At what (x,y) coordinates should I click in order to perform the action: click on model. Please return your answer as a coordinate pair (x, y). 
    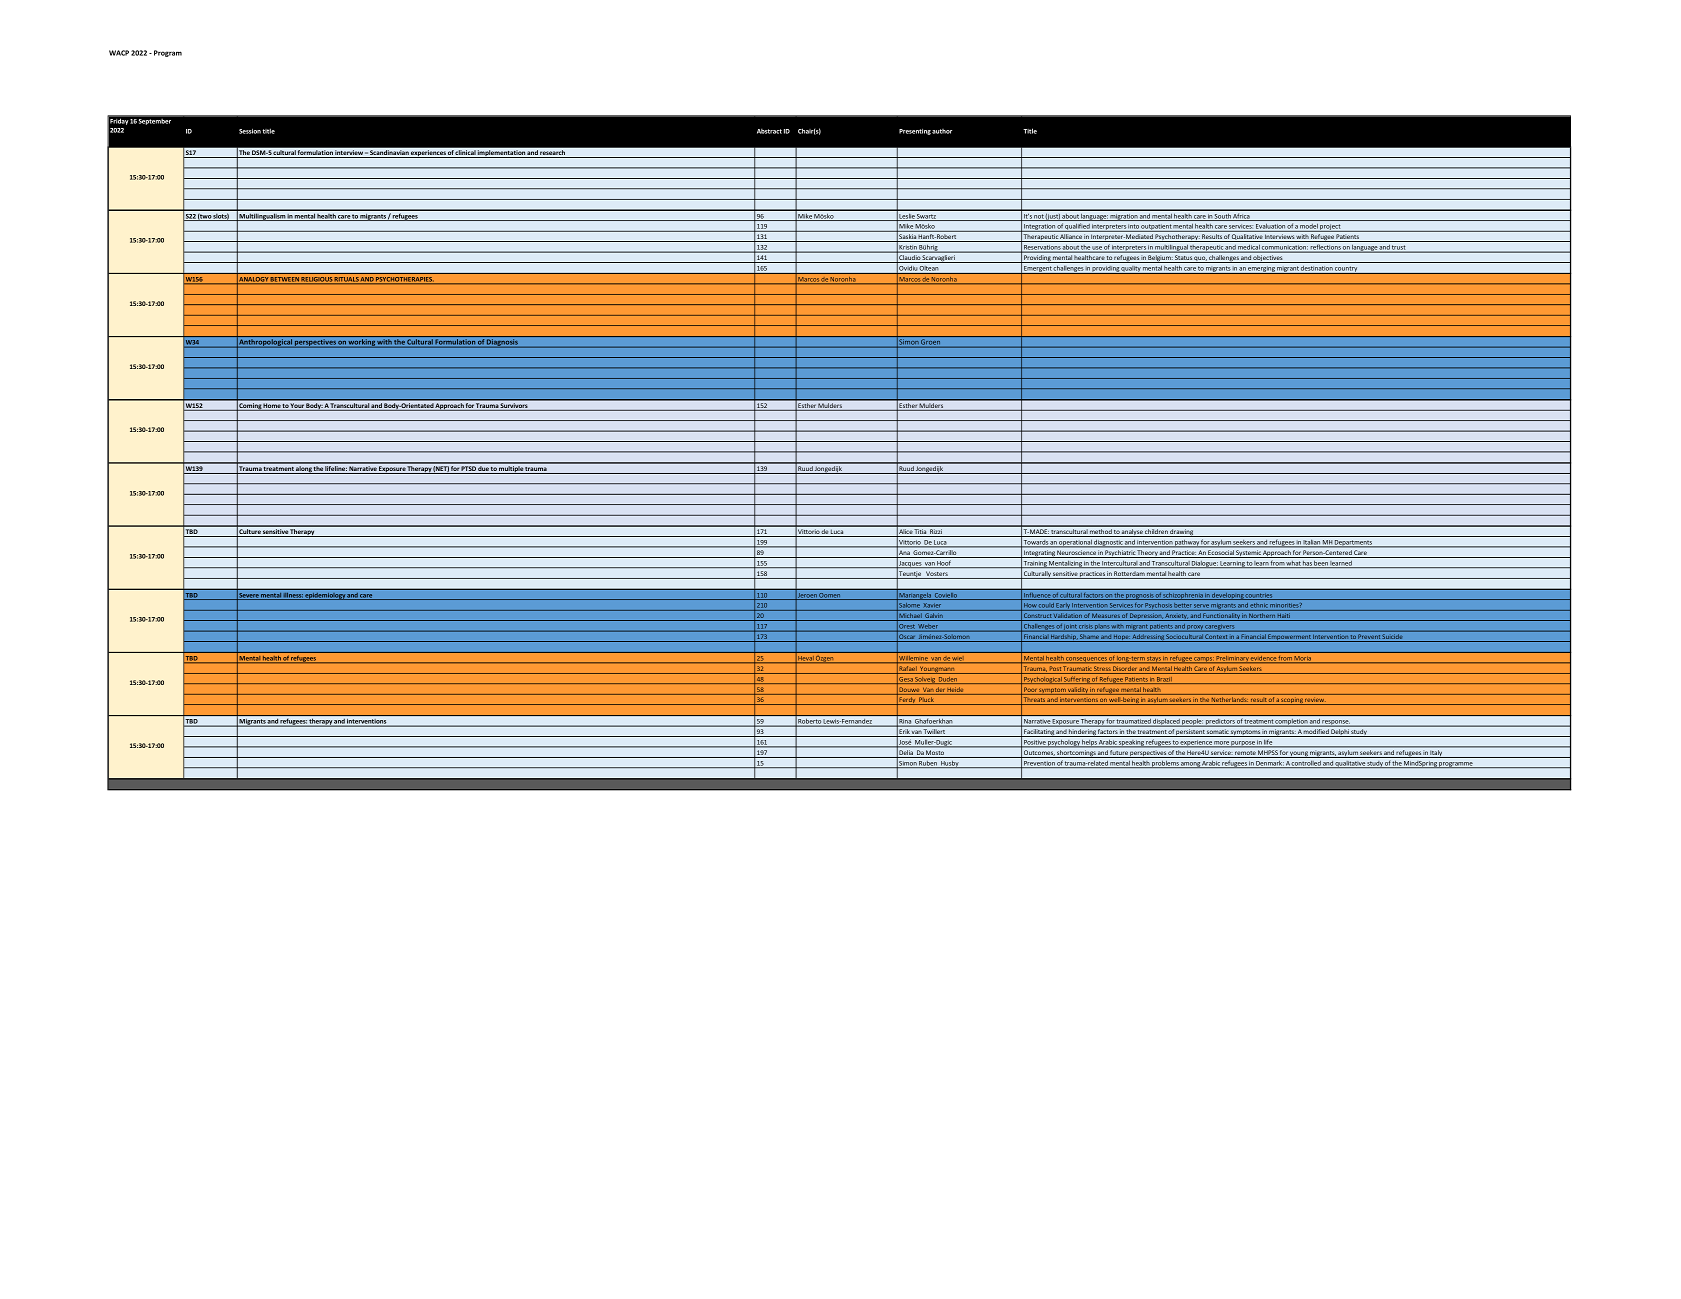
    Looking at the image, I should click on (1309, 228).
